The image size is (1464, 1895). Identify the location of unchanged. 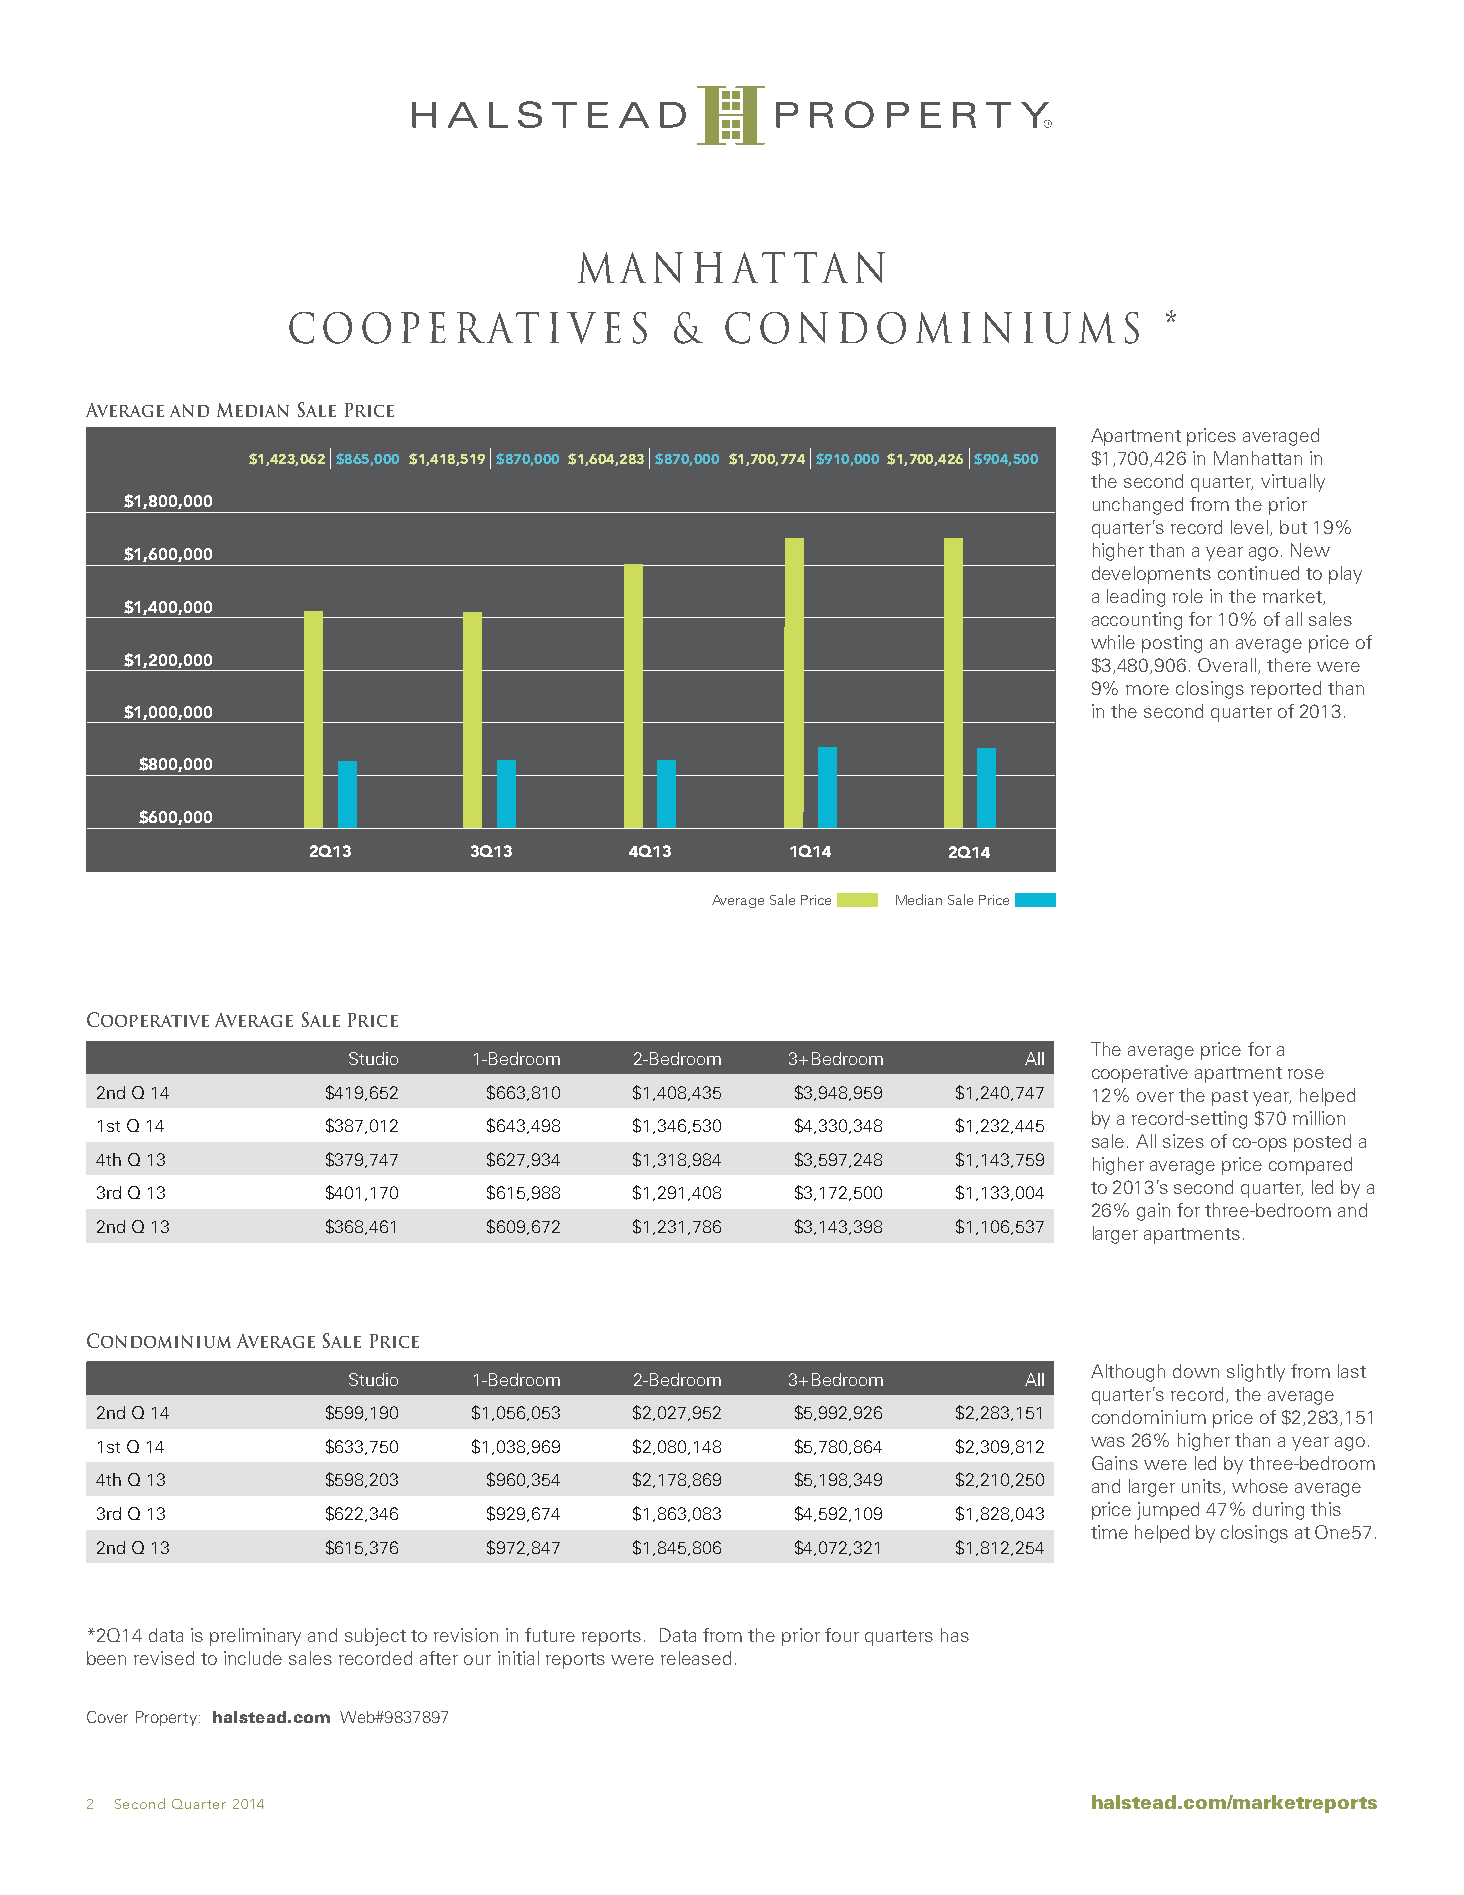
(1138, 506).
